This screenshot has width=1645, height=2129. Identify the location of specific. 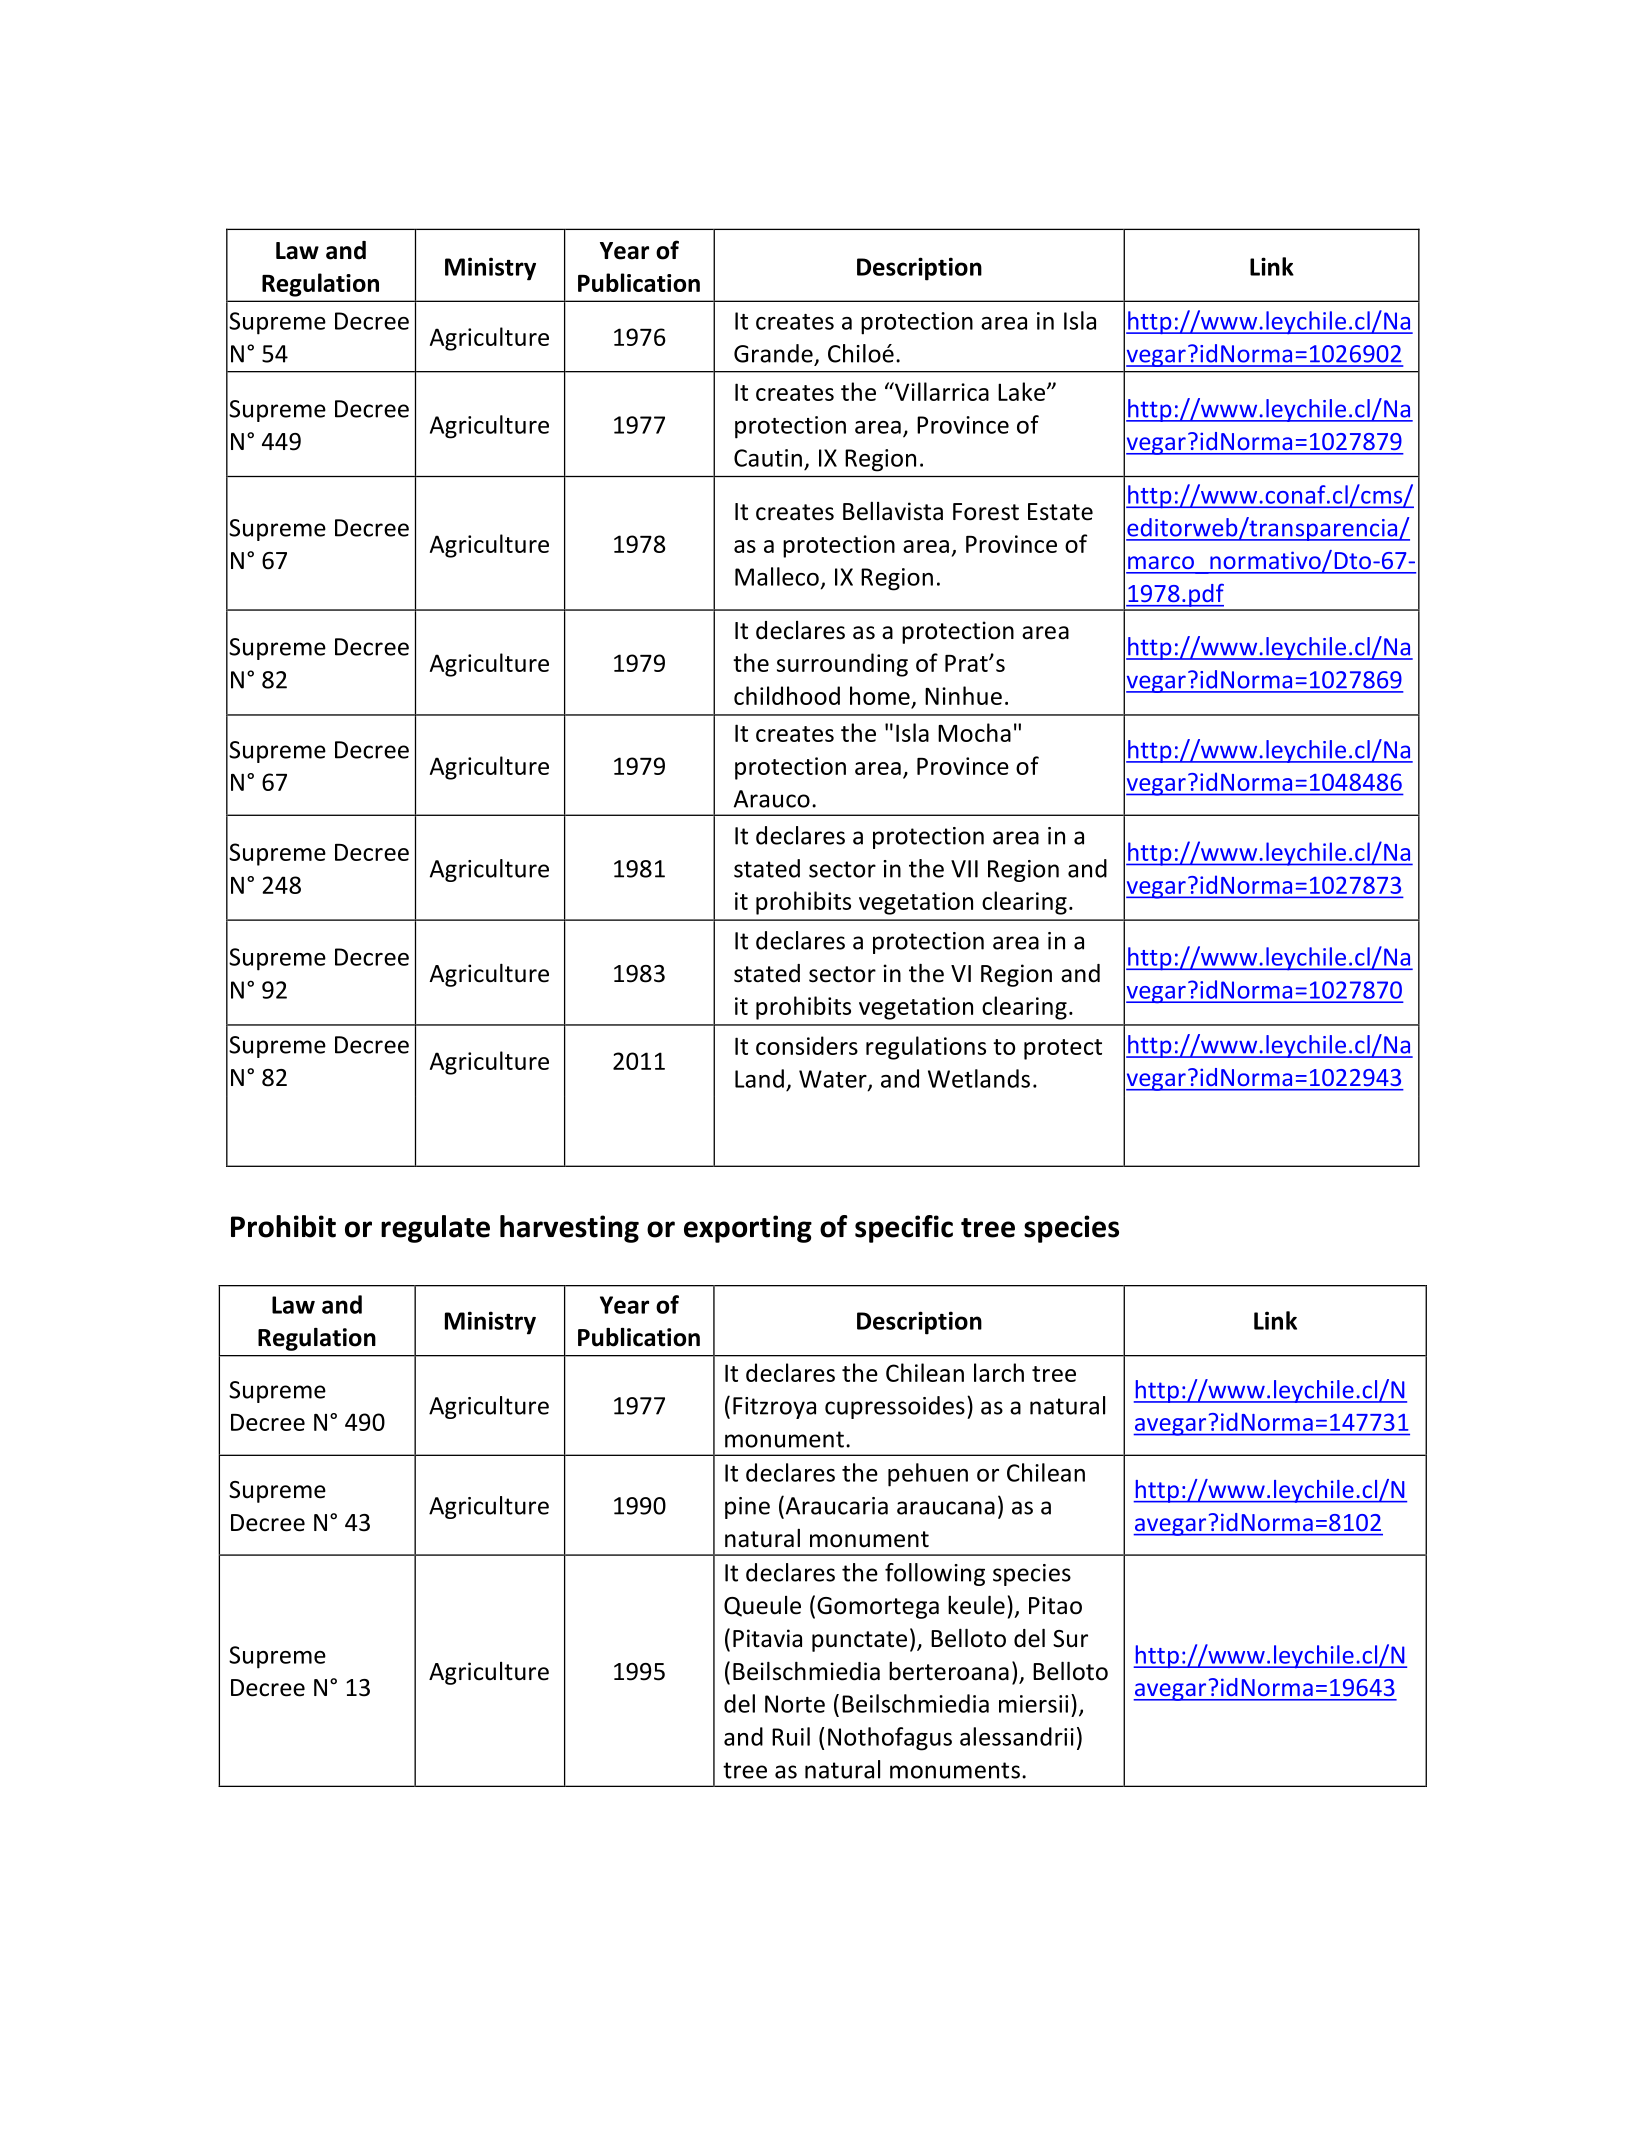
(904, 1229).
